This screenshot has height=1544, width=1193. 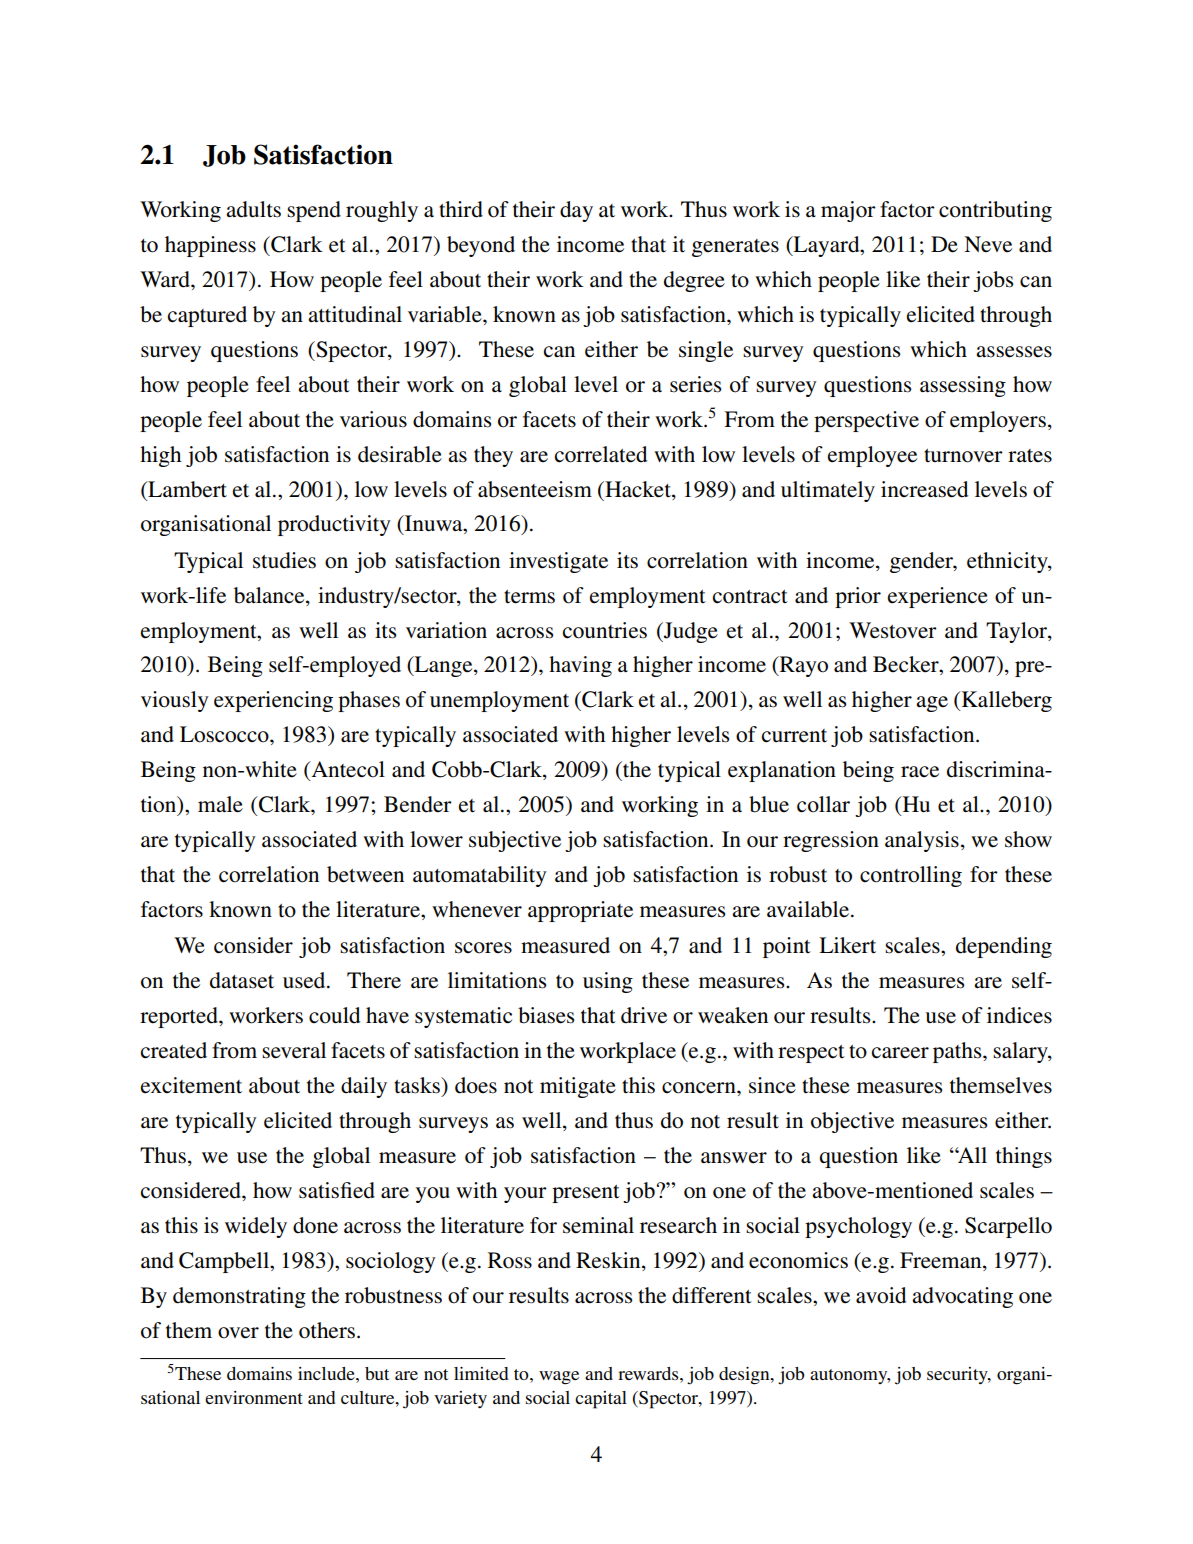 What do you see at coordinates (576, 211) in the screenshot?
I see `day` at bounding box center [576, 211].
